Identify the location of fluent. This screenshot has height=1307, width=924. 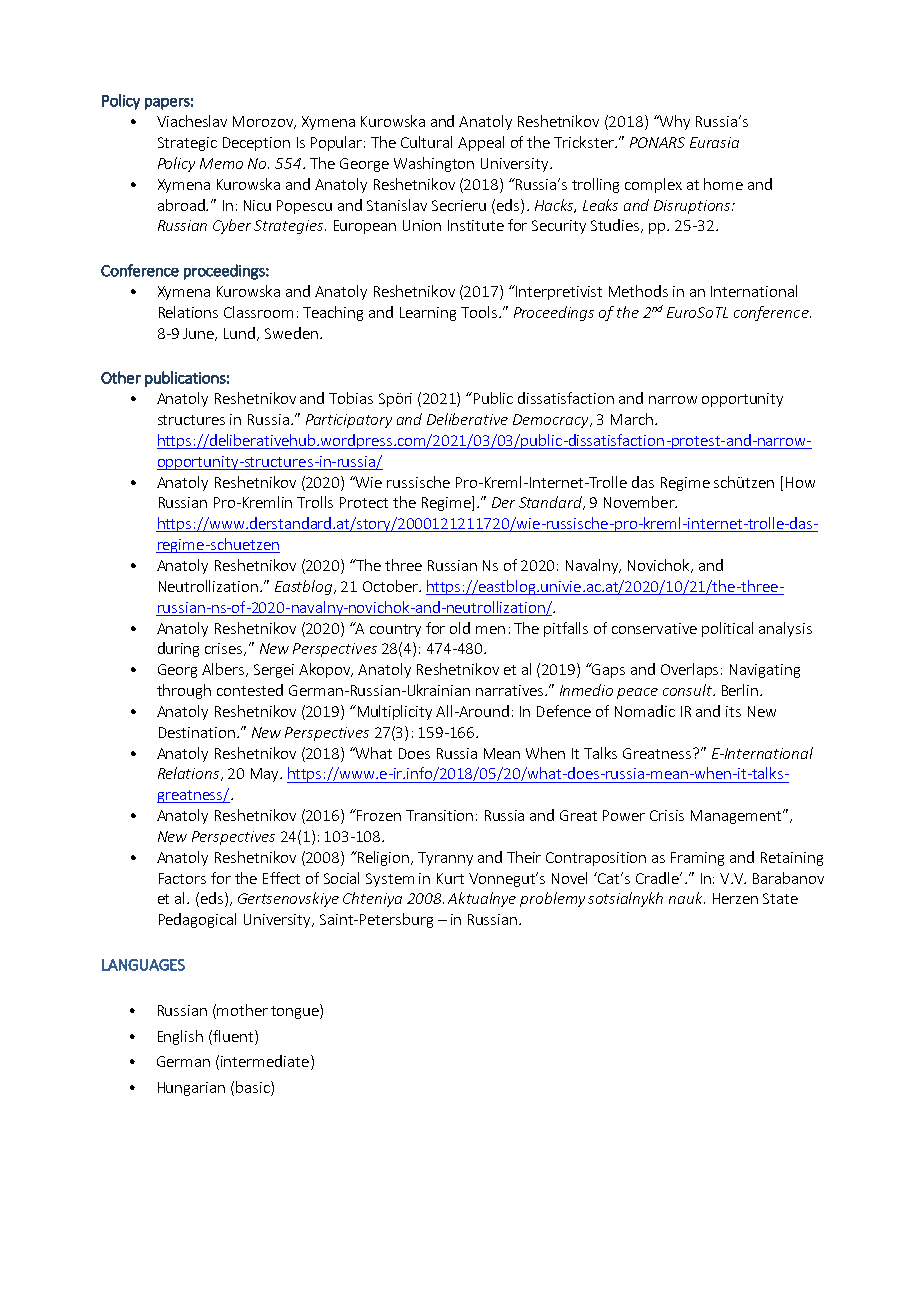
(232, 1036).
